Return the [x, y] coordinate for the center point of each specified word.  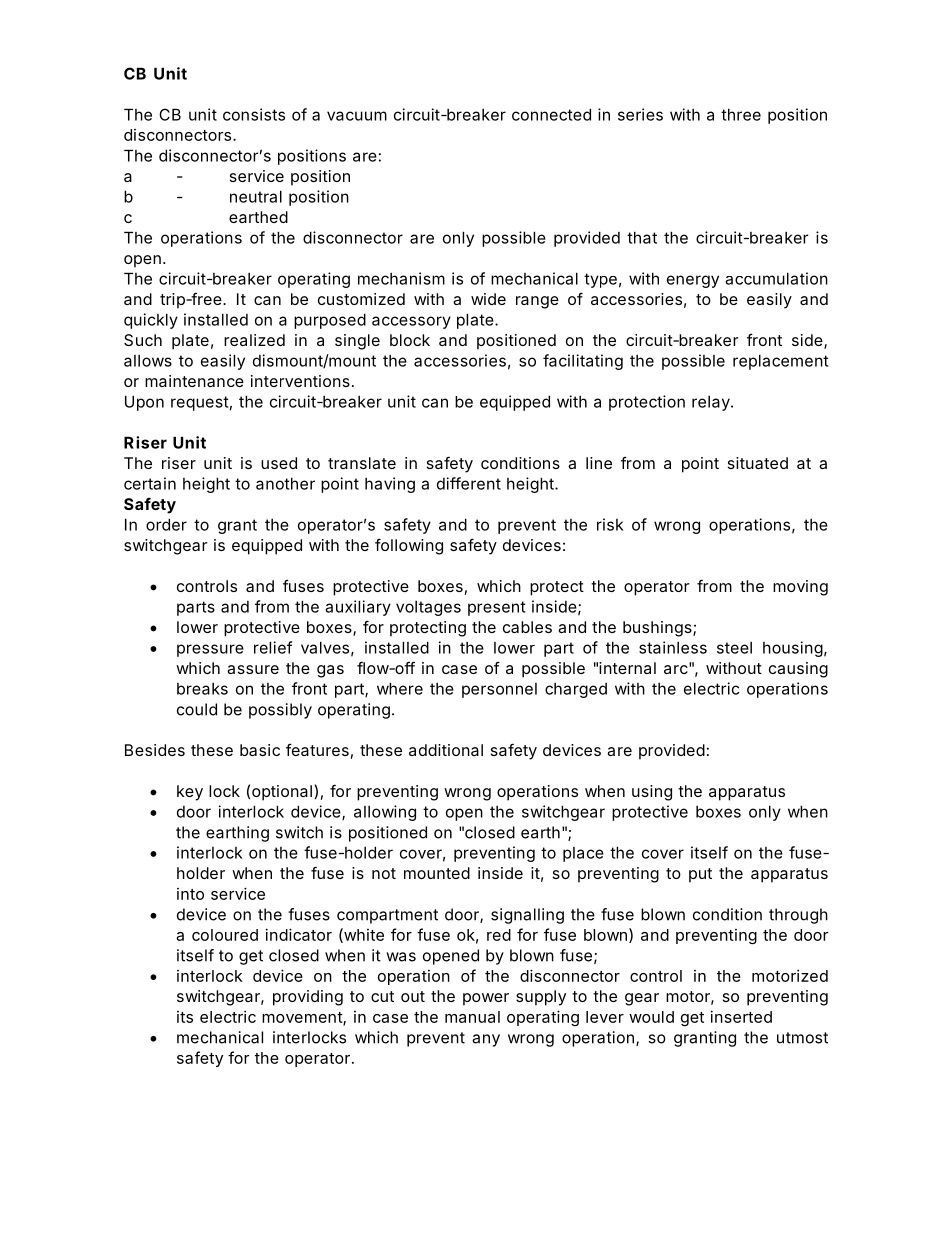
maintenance [194, 381]
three [741, 114]
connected [551, 114]
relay [711, 403]
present [496, 608]
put [700, 875]
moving [800, 588]
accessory [411, 322]
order [166, 524]
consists [254, 114]
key [190, 793]
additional [446, 750]
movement [303, 1018]
